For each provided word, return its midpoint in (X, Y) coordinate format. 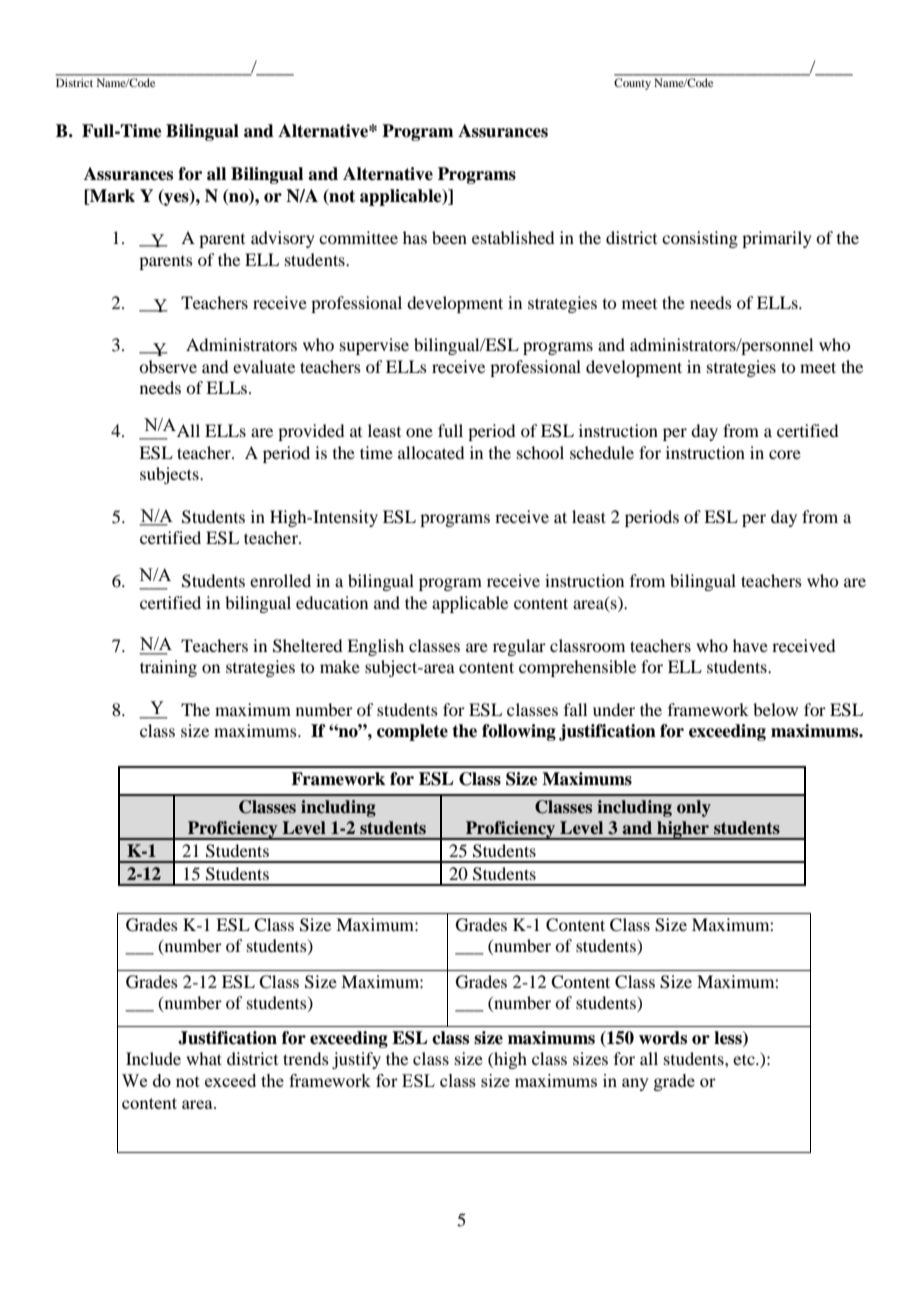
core (785, 454)
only (694, 808)
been (449, 237)
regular (519, 647)
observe (168, 366)
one (419, 432)
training (168, 668)
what (204, 1058)
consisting (700, 239)
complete (412, 732)
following (519, 732)
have (750, 645)
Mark (111, 196)
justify (356, 1060)
